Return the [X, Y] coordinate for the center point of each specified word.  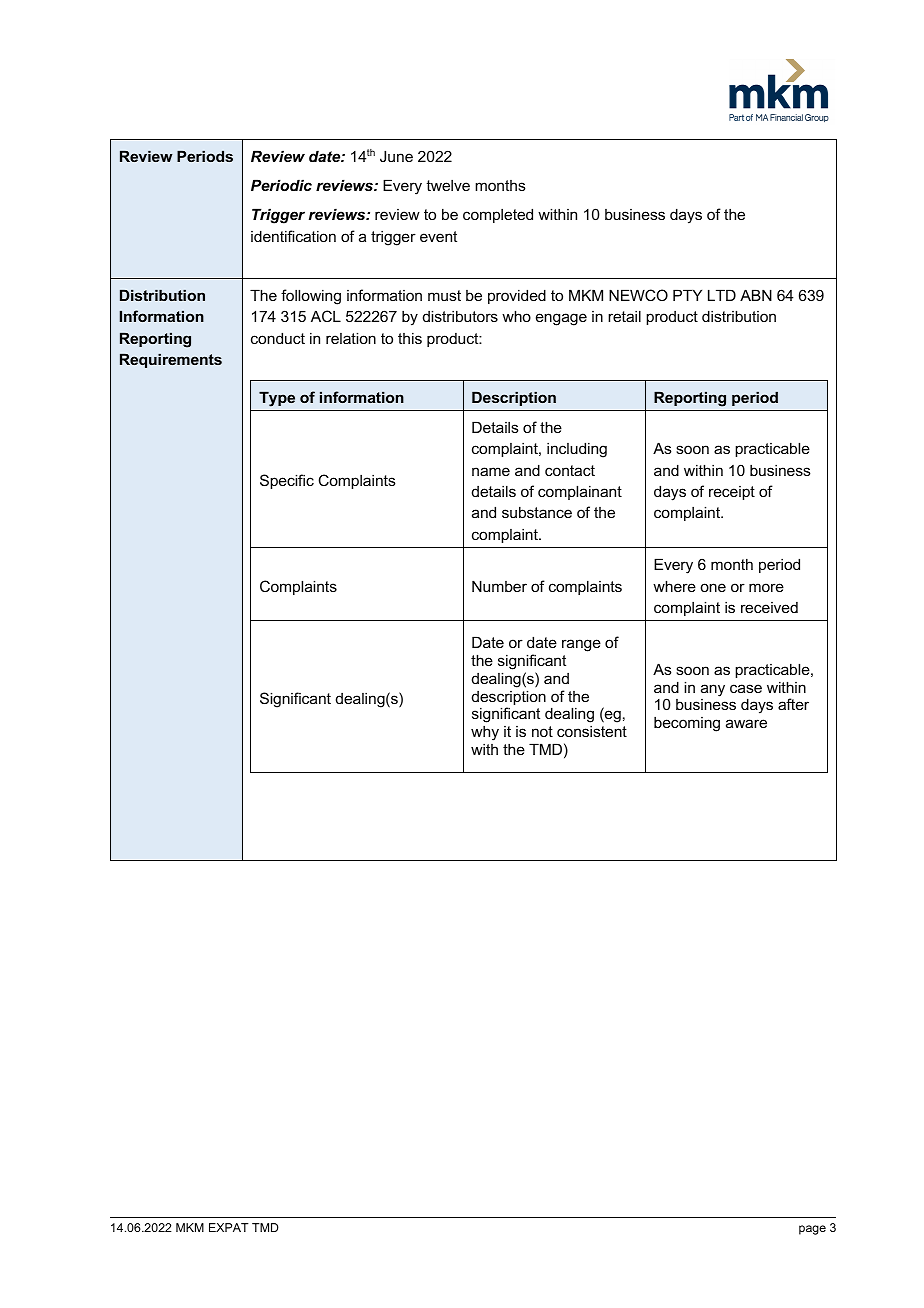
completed [498, 215]
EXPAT [229, 1227]
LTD [722, 295]
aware [746, 723]
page [812, 1230]
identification [293, 236]
